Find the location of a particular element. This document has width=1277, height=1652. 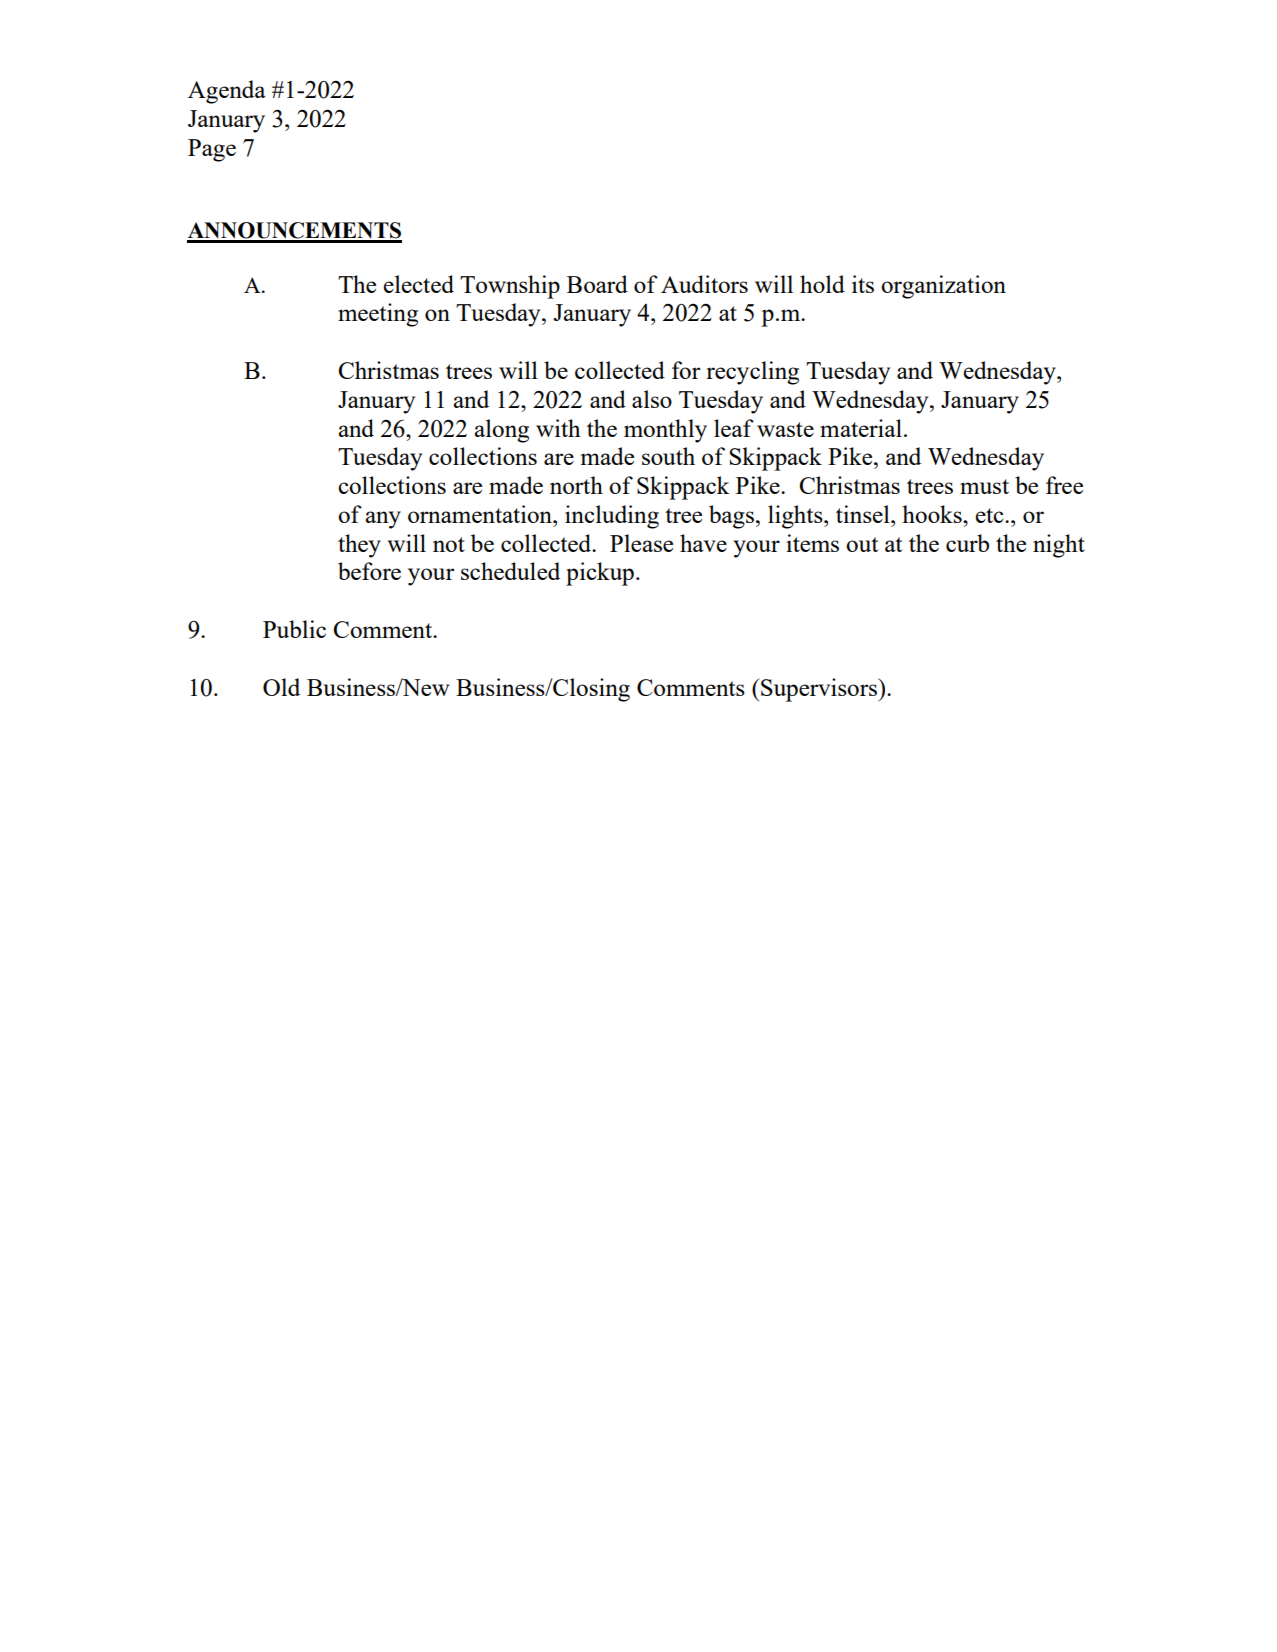

along is located at coordinates (501, 431).
